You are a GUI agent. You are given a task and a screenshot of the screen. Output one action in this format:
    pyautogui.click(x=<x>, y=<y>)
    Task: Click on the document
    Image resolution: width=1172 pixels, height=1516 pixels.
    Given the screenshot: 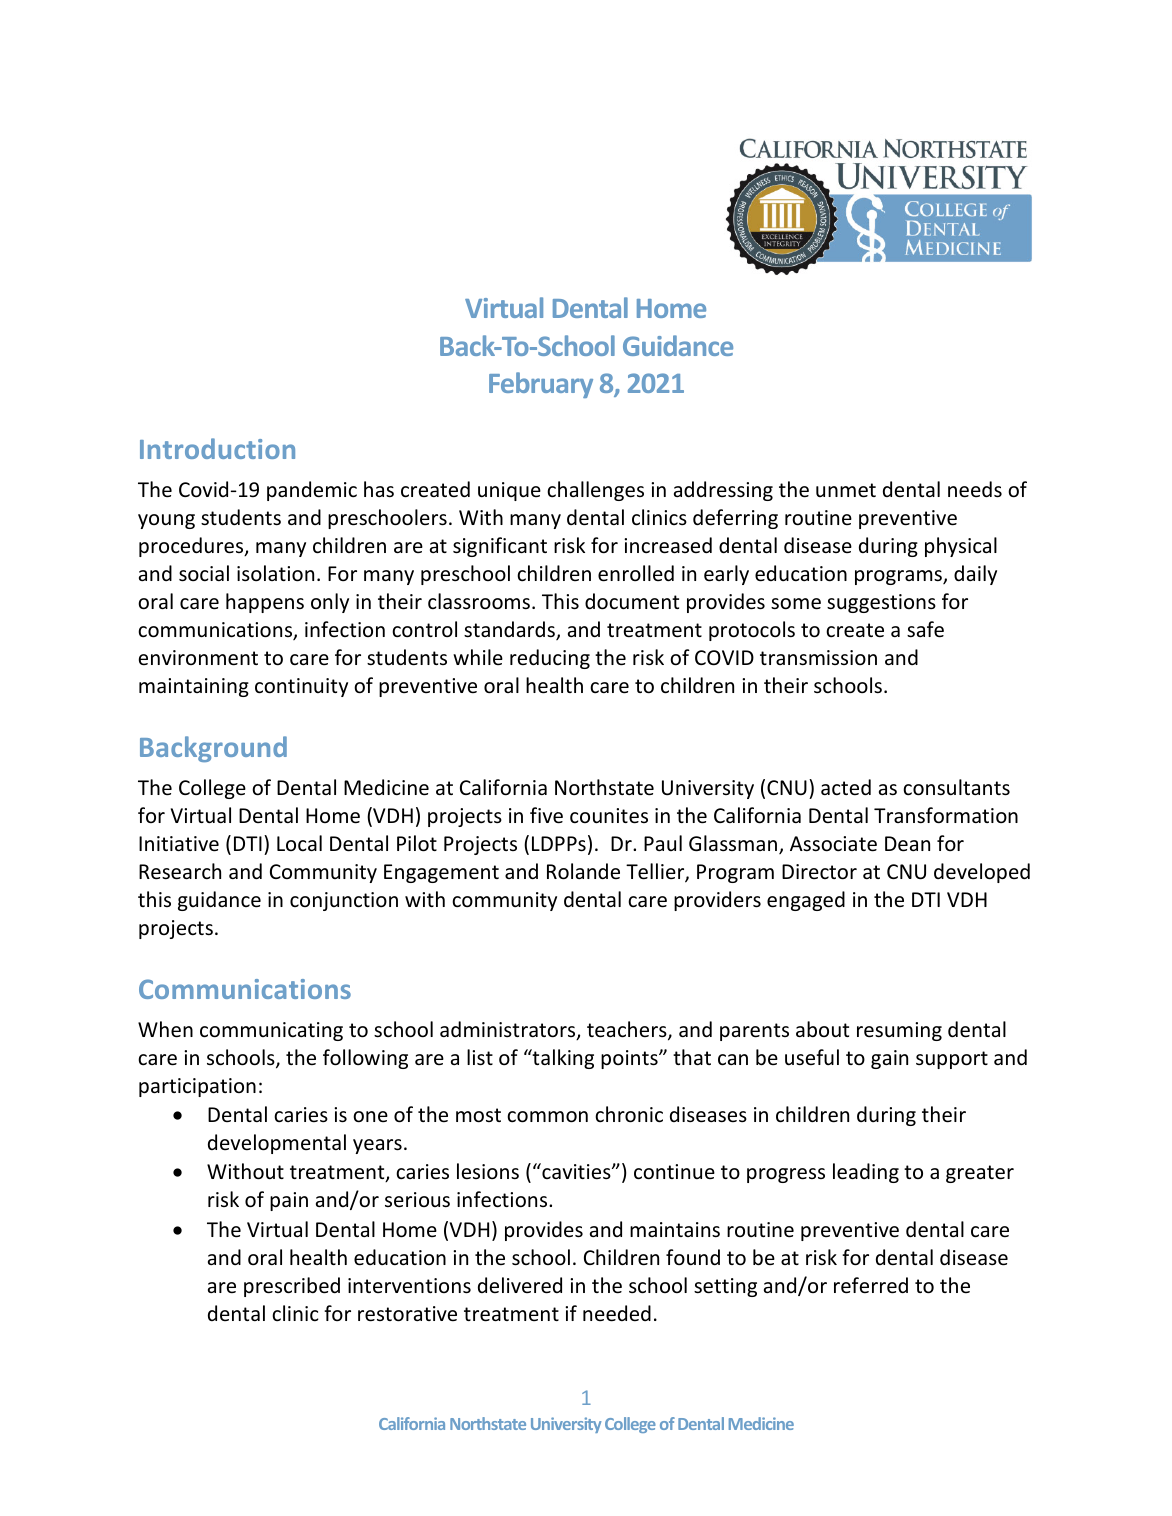 What is the action you would take?
    pyautogui.click(x=632, y=601)
